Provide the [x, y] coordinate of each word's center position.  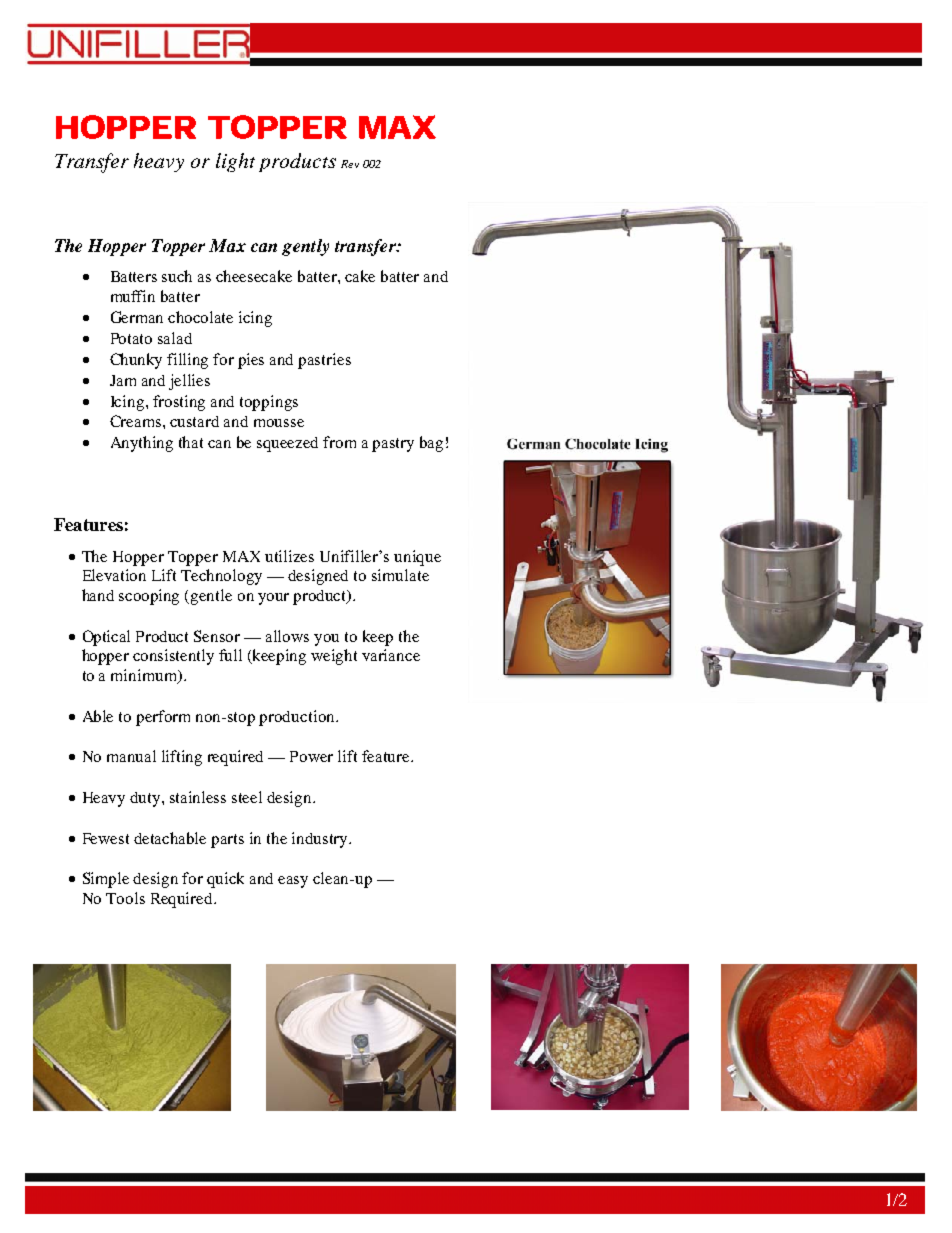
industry [321, 840]
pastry [393, 445]
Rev [350, 164]
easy [293, 882]
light [235, 162]
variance [391, 655]
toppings [269, 403]
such [177, 276]
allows [287, 636]
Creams [137, 421]
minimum [145, 676]
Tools [125, 898]
